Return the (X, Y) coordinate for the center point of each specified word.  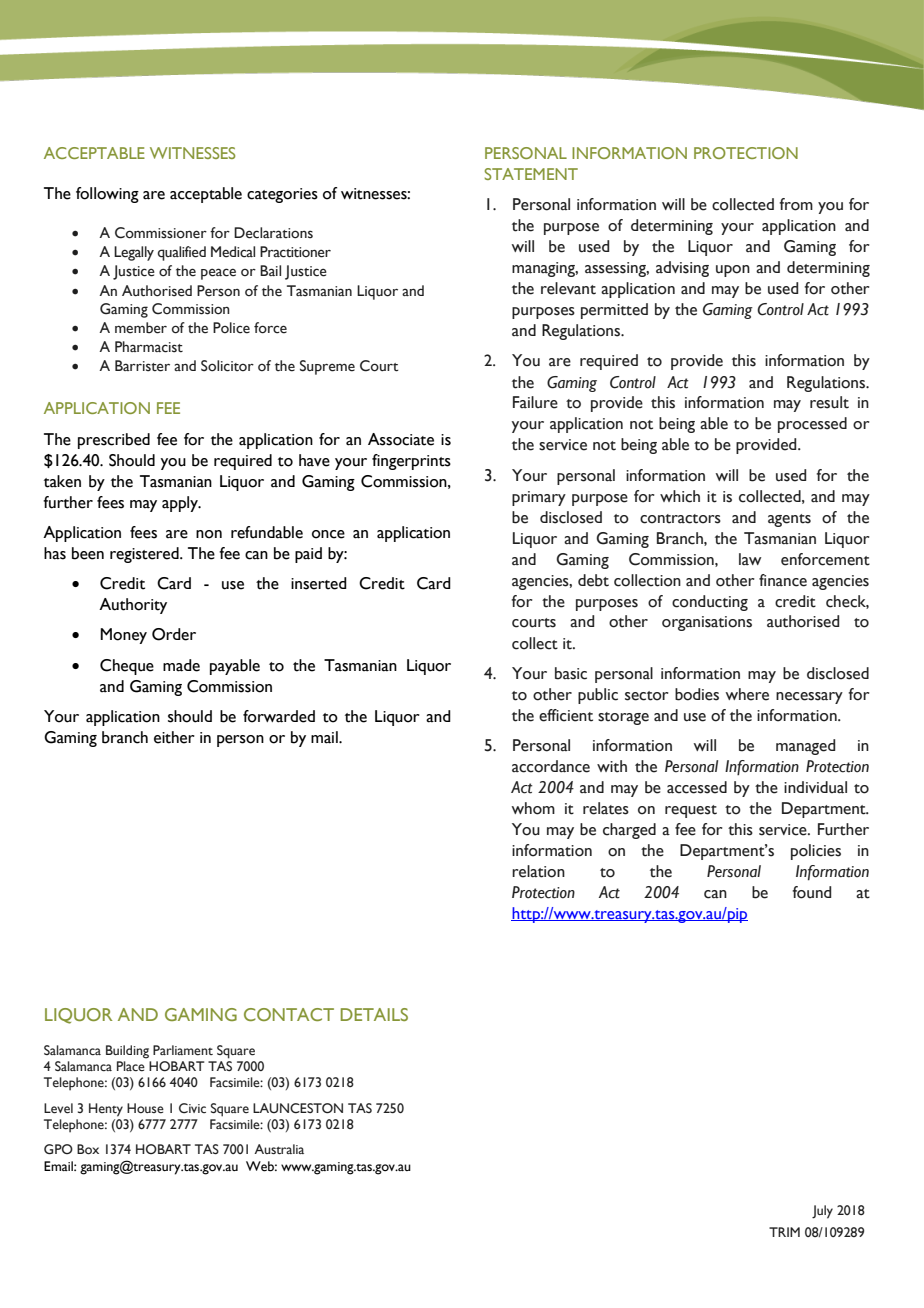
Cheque (127, 667)
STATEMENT (531, 174)
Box (88, 1149)
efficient (566, 715)
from (796, 204)
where (747, 694)
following (107, 195)
